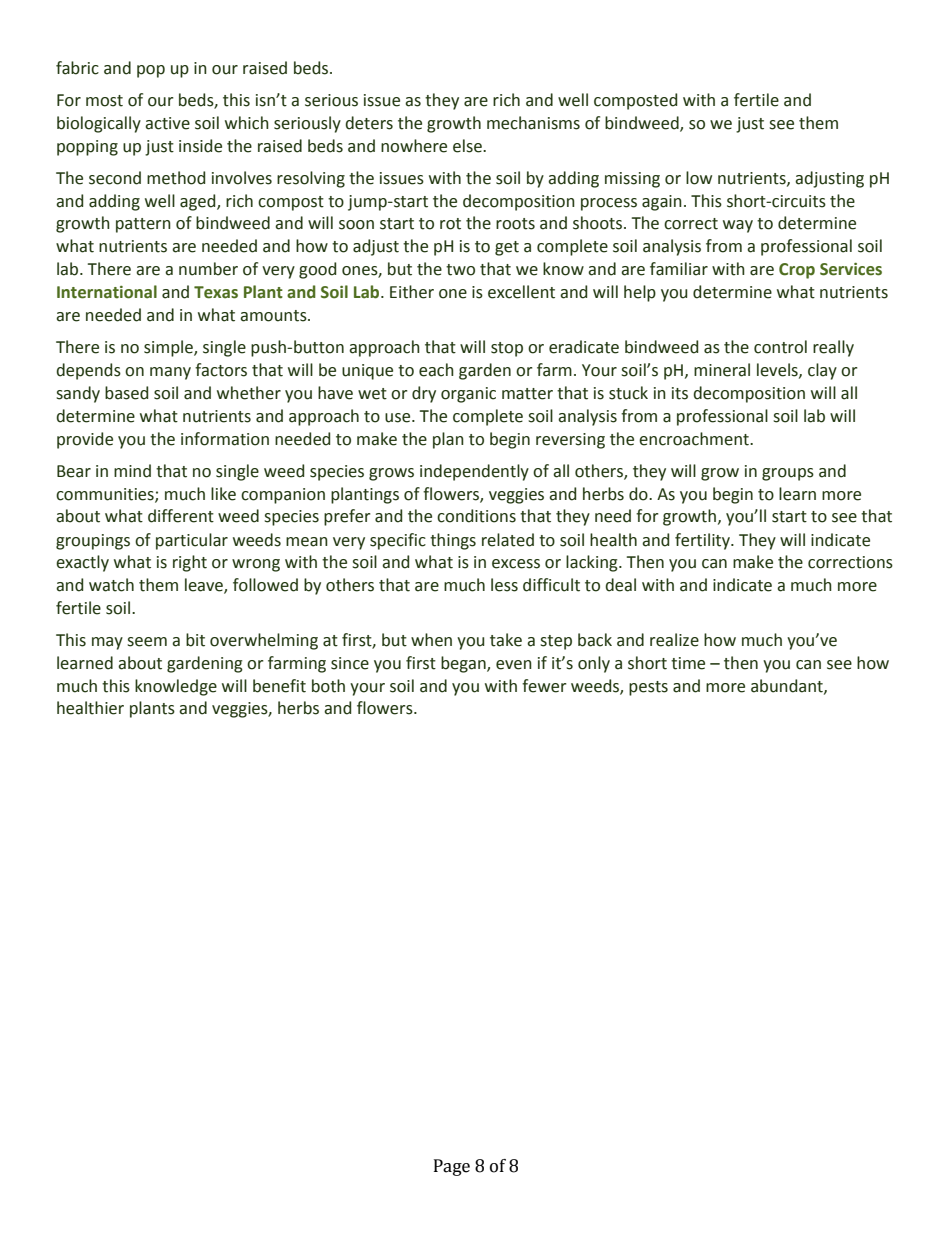  What do you see at coordinates (167, 123) in the screenshot?
I see `active` at bounding box center [167, 123].
